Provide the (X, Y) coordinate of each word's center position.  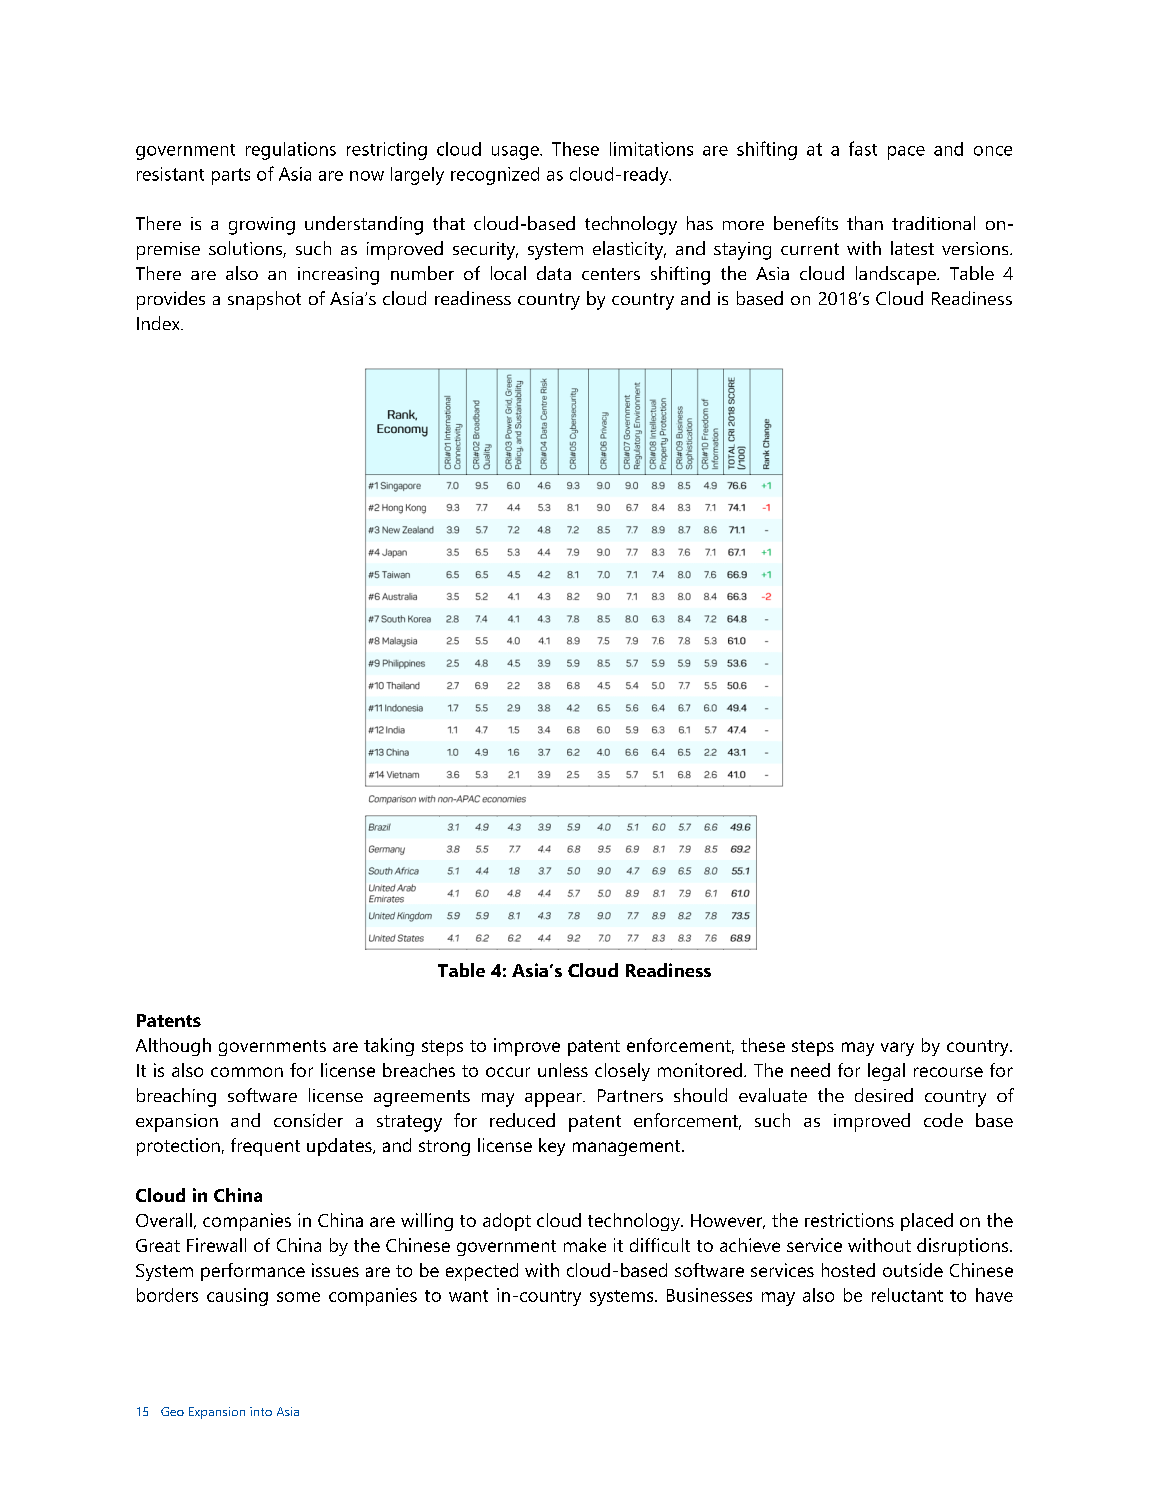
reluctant (907, 1295)
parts (231, 176)
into (261, 1411)
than (865, 223)
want (468, 1296)
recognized (495, 176)
